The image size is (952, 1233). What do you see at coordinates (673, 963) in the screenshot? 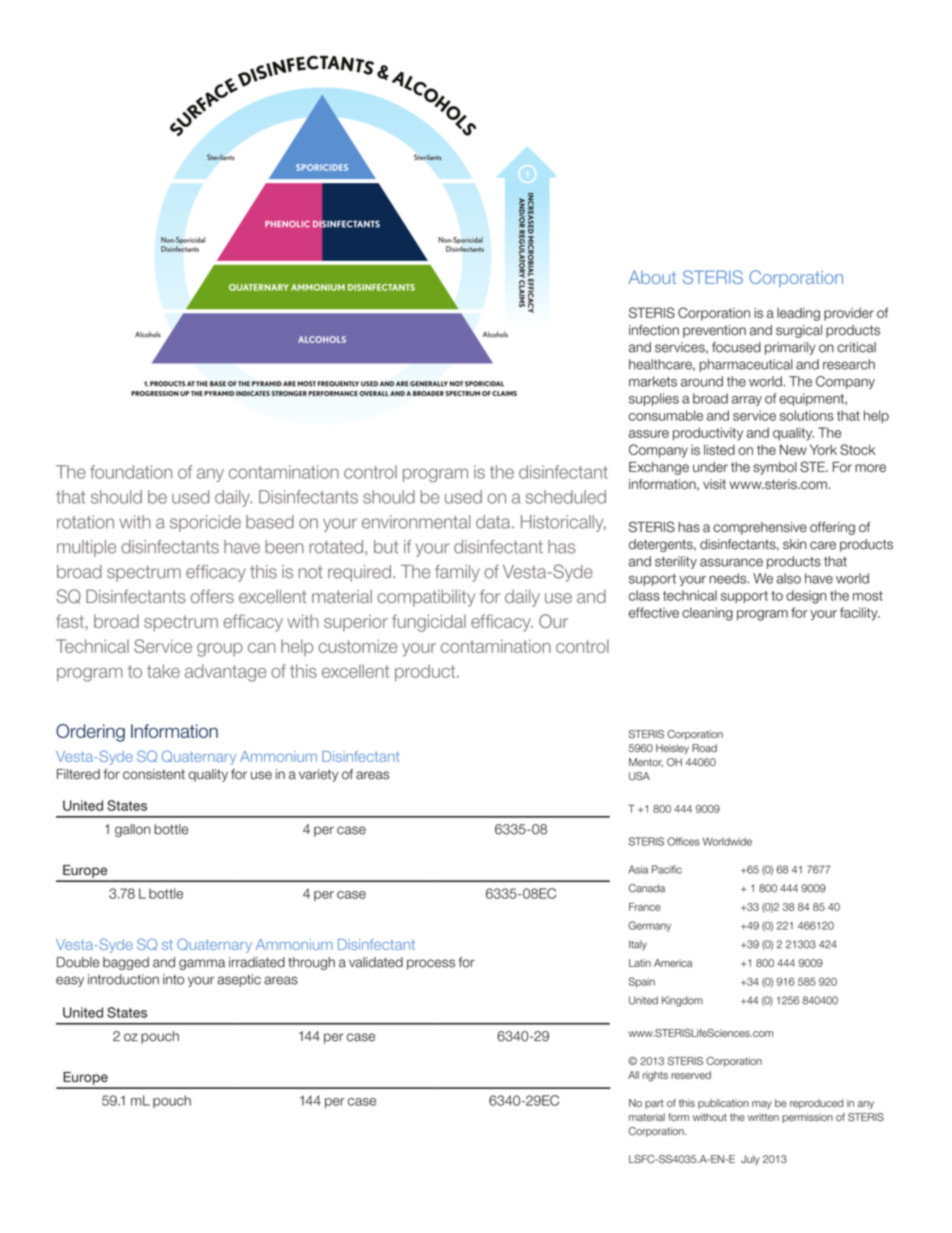
I see `America` at bounding box center [673, 963].
